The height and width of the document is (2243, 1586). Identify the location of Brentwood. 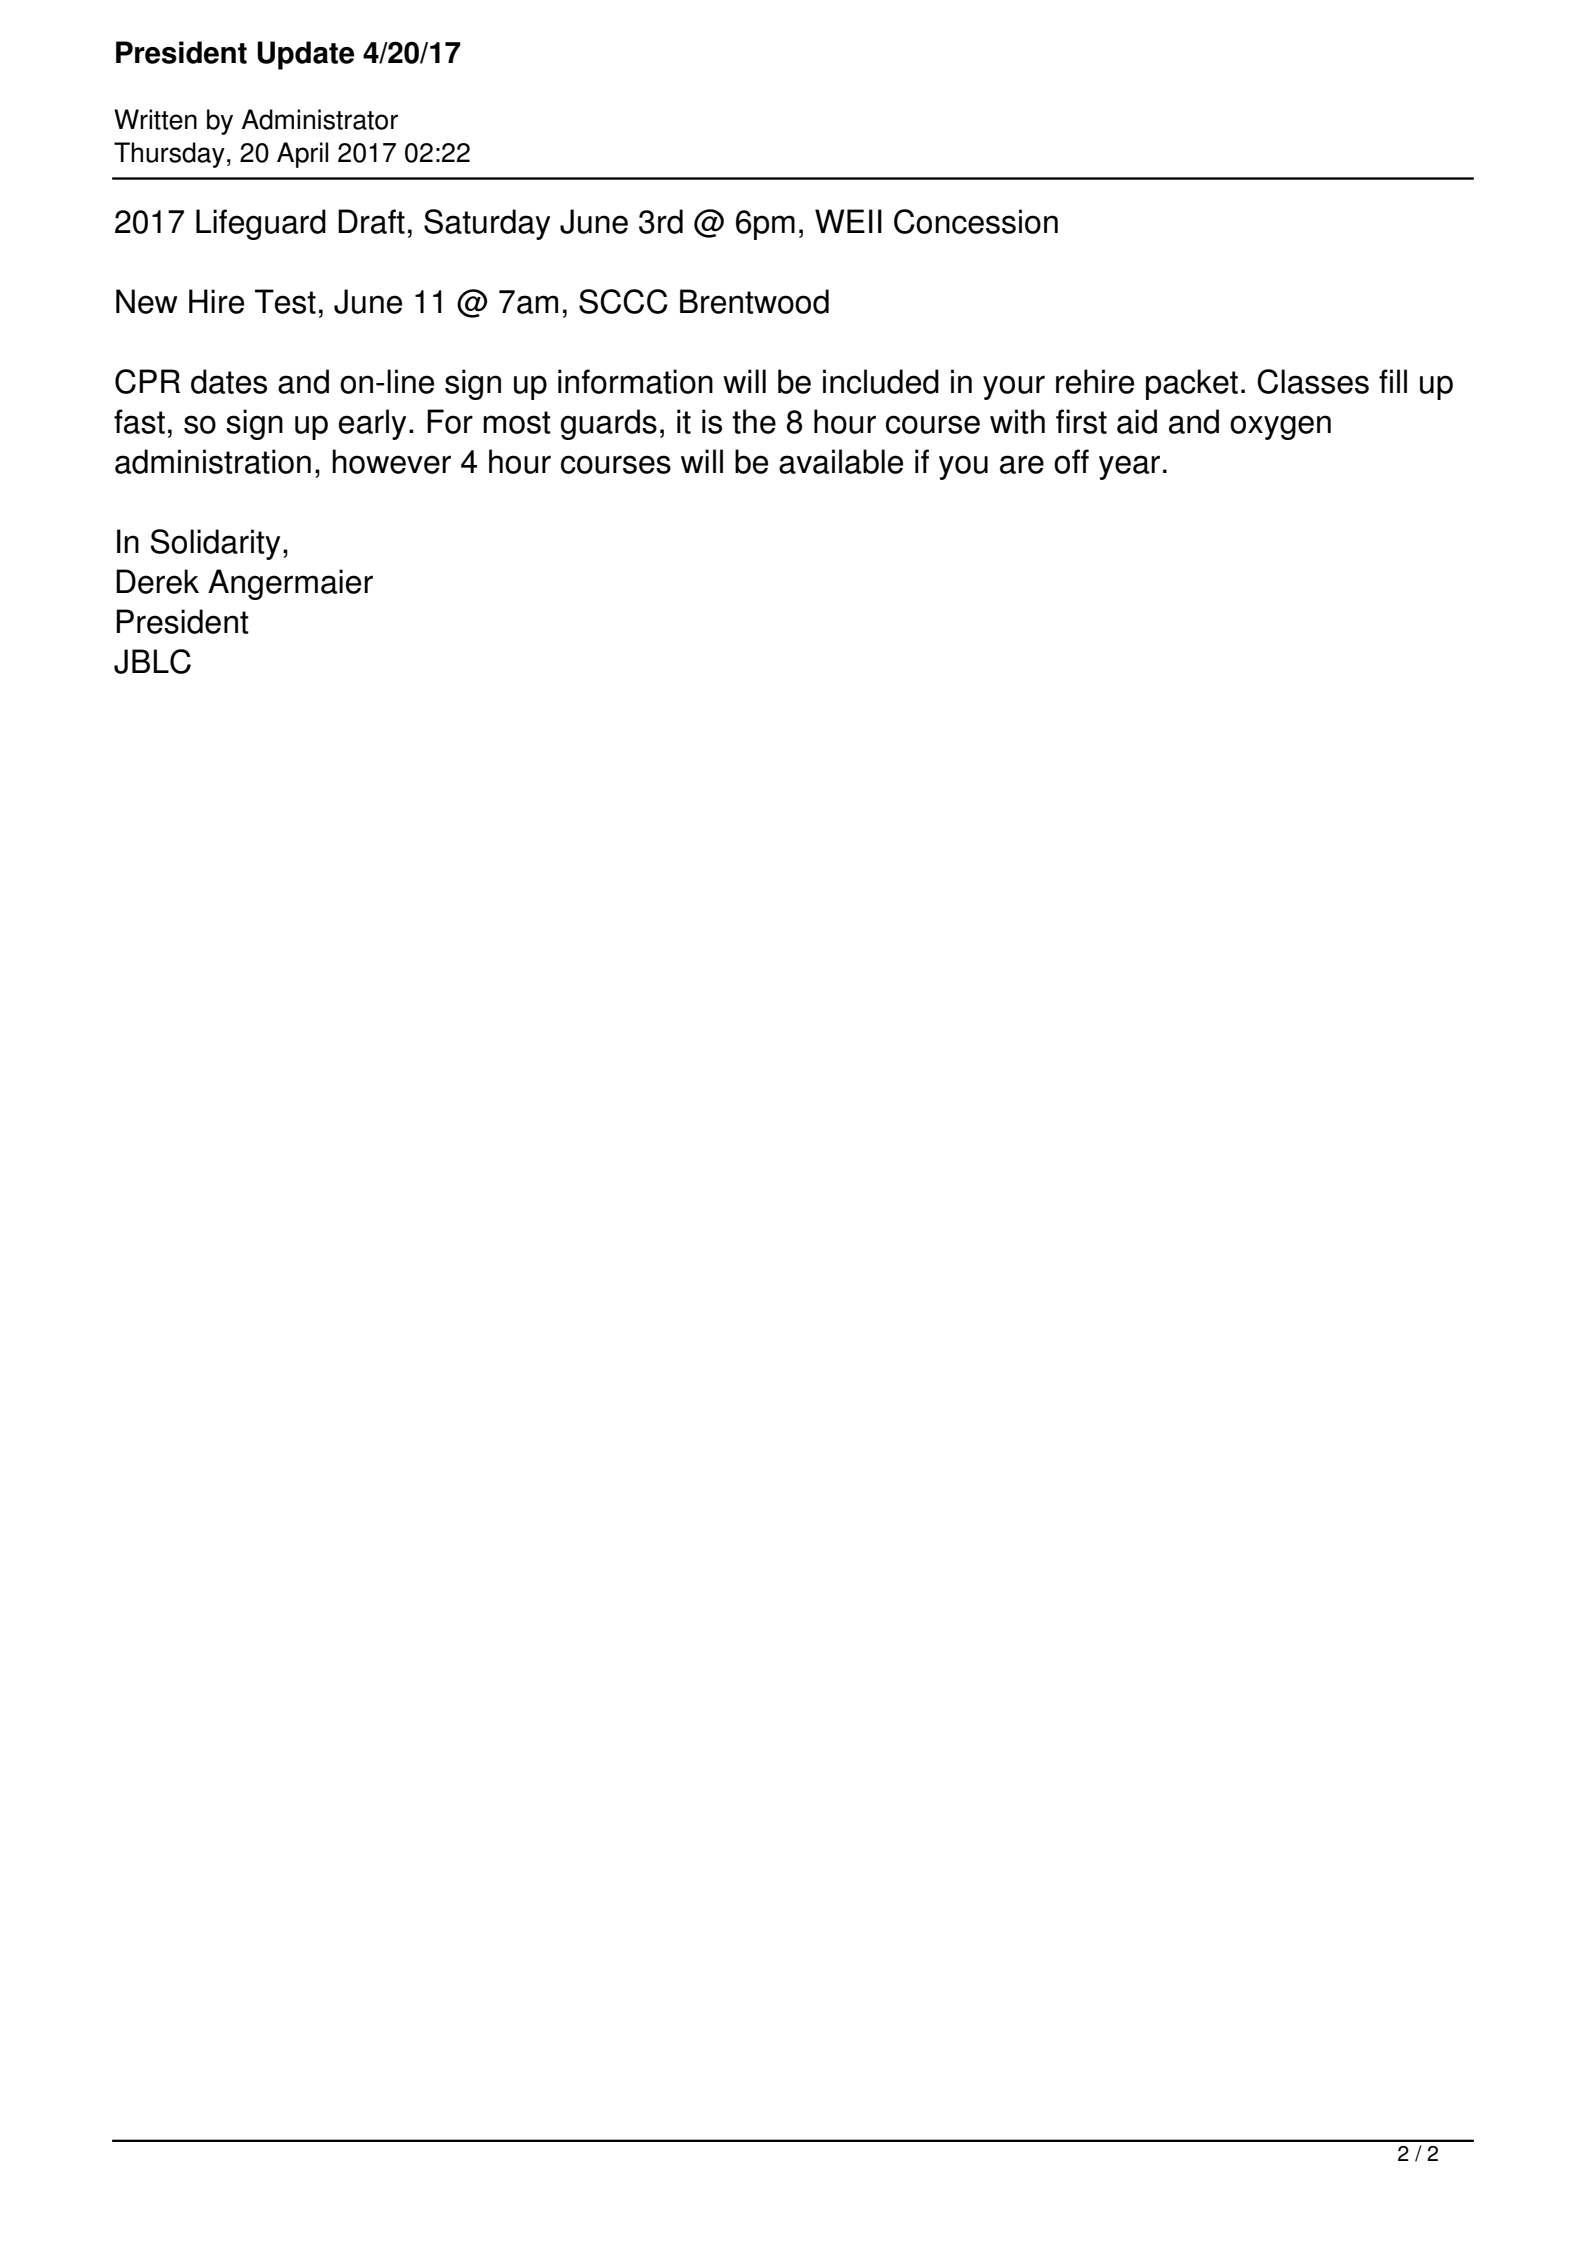
(754, 301).
